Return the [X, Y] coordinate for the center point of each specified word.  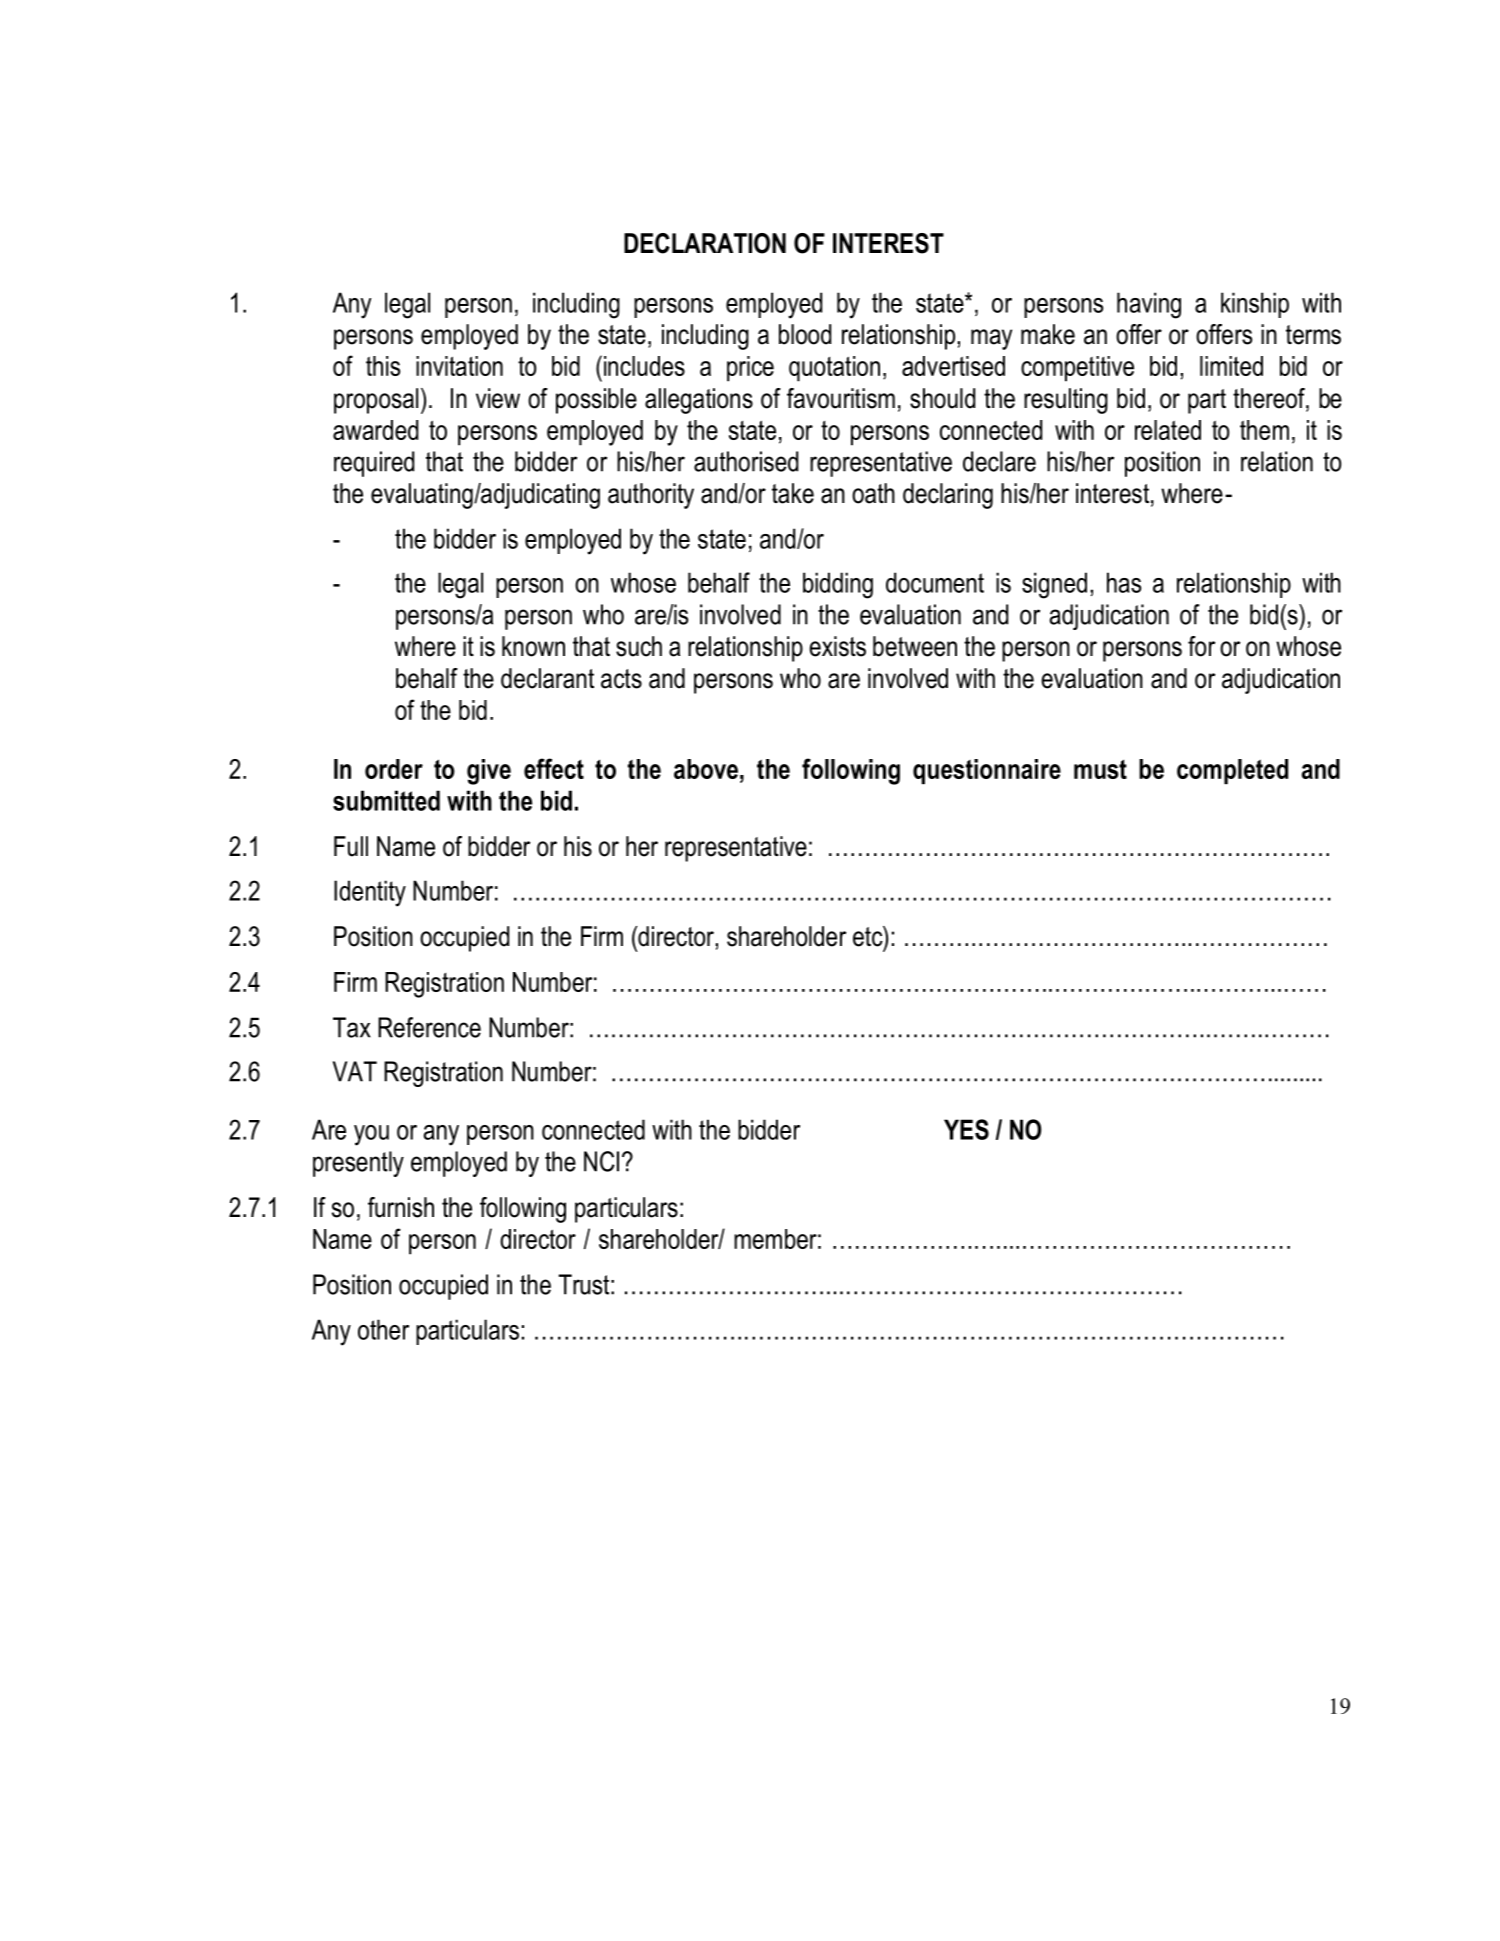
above [706, 769]
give [489, 772]
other [383, 1329]
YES [966, 1129]
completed [1232, 771]
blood [805, 334]
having [1149, 305]
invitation [459, 366]
